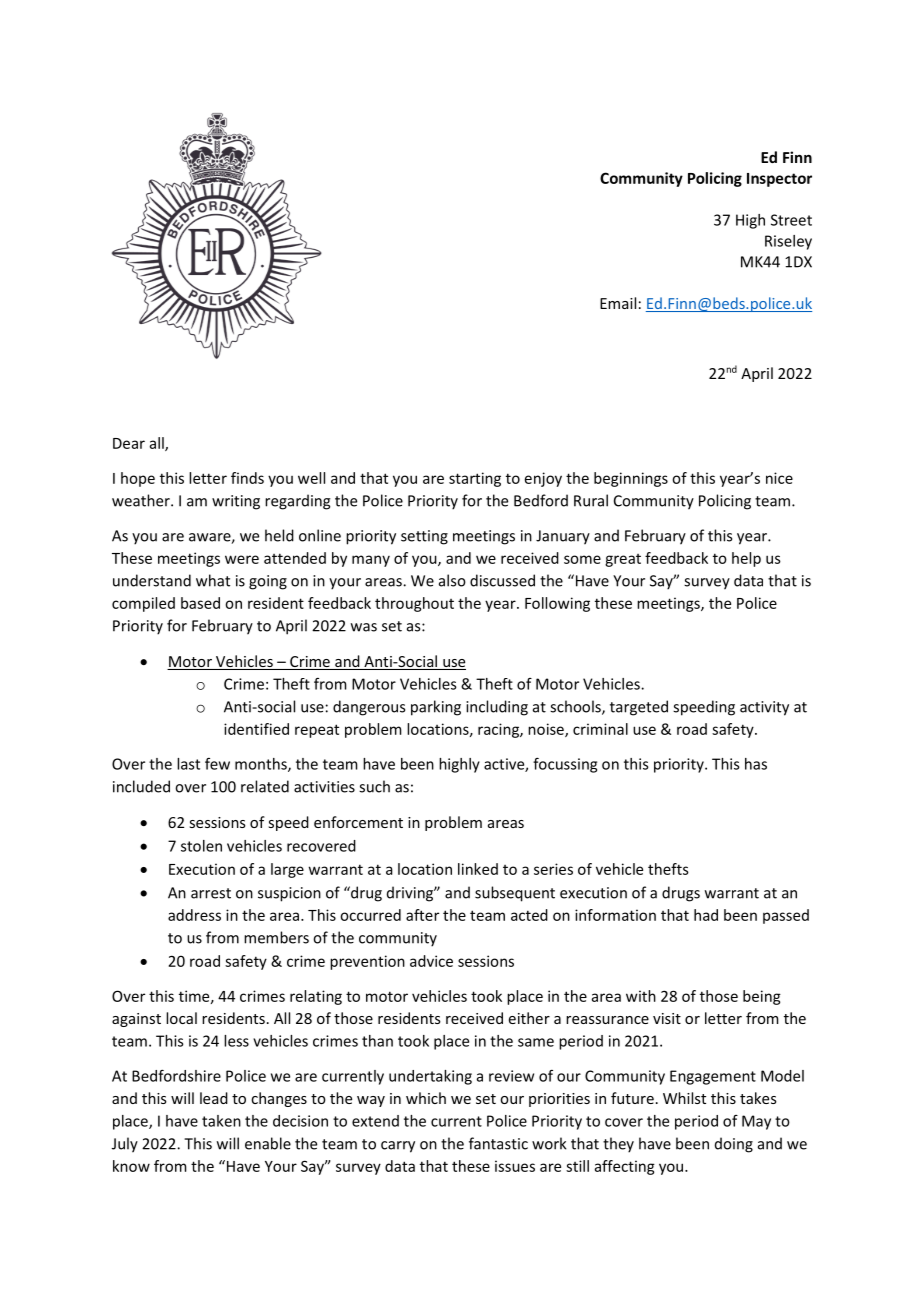  I want to click on Email, so click(618, 303).
